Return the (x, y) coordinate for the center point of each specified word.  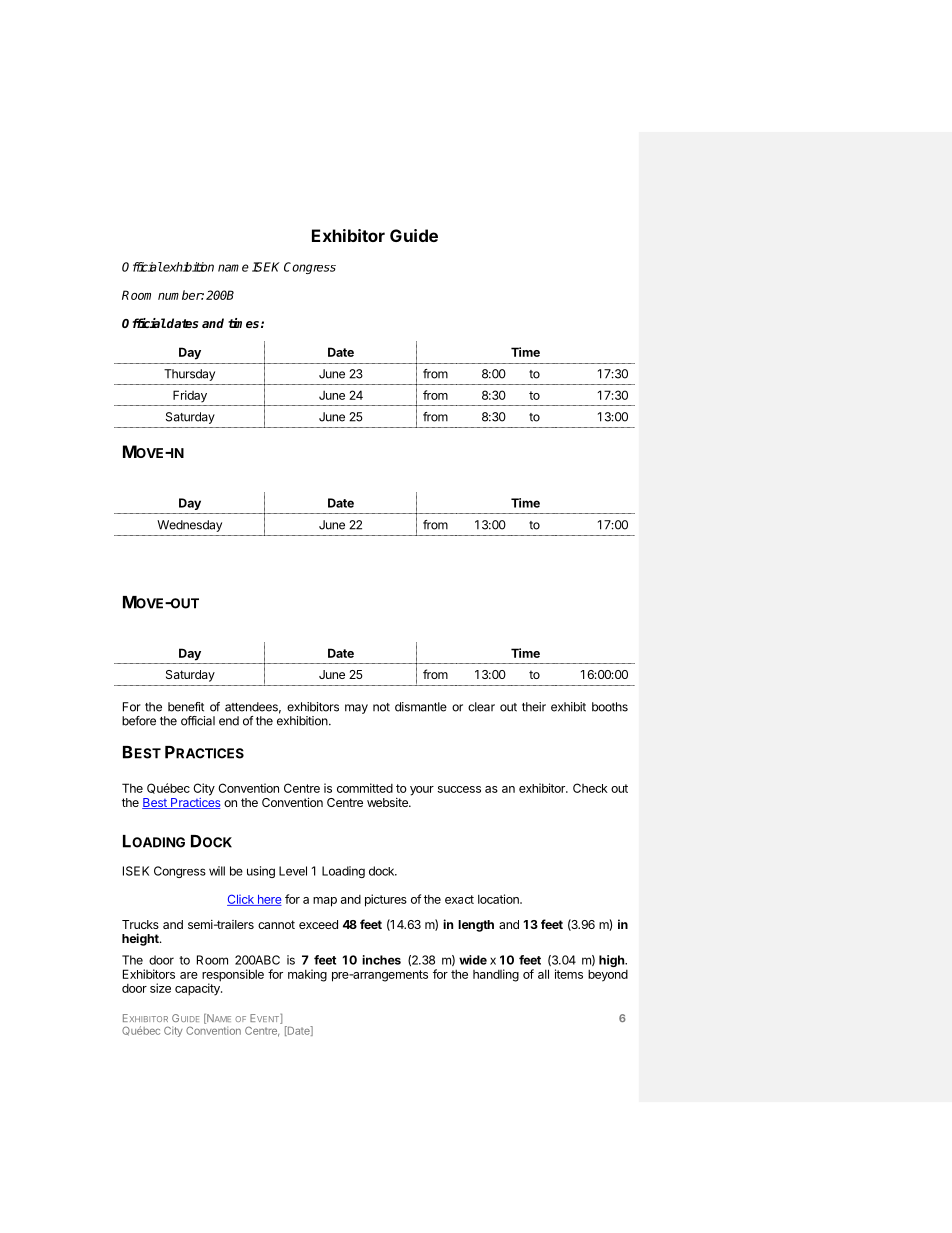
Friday (190, 396)
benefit (186, 707)
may (356, 709)
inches (381, 960)
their (534, 707)
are (189, 975)
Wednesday (189, 526)
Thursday (189, 375)
